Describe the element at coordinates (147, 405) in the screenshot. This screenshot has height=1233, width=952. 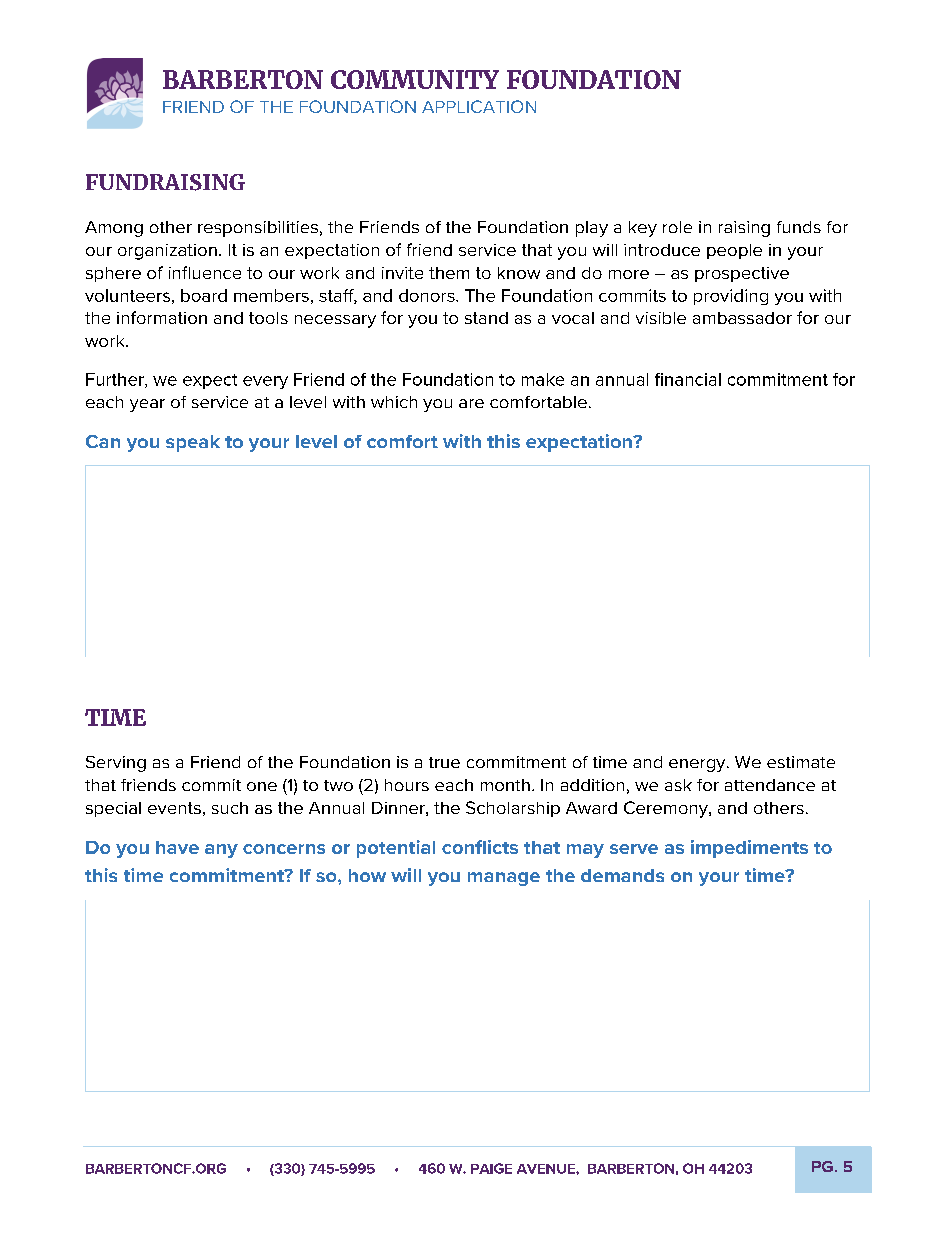
I see `year` at that location.
